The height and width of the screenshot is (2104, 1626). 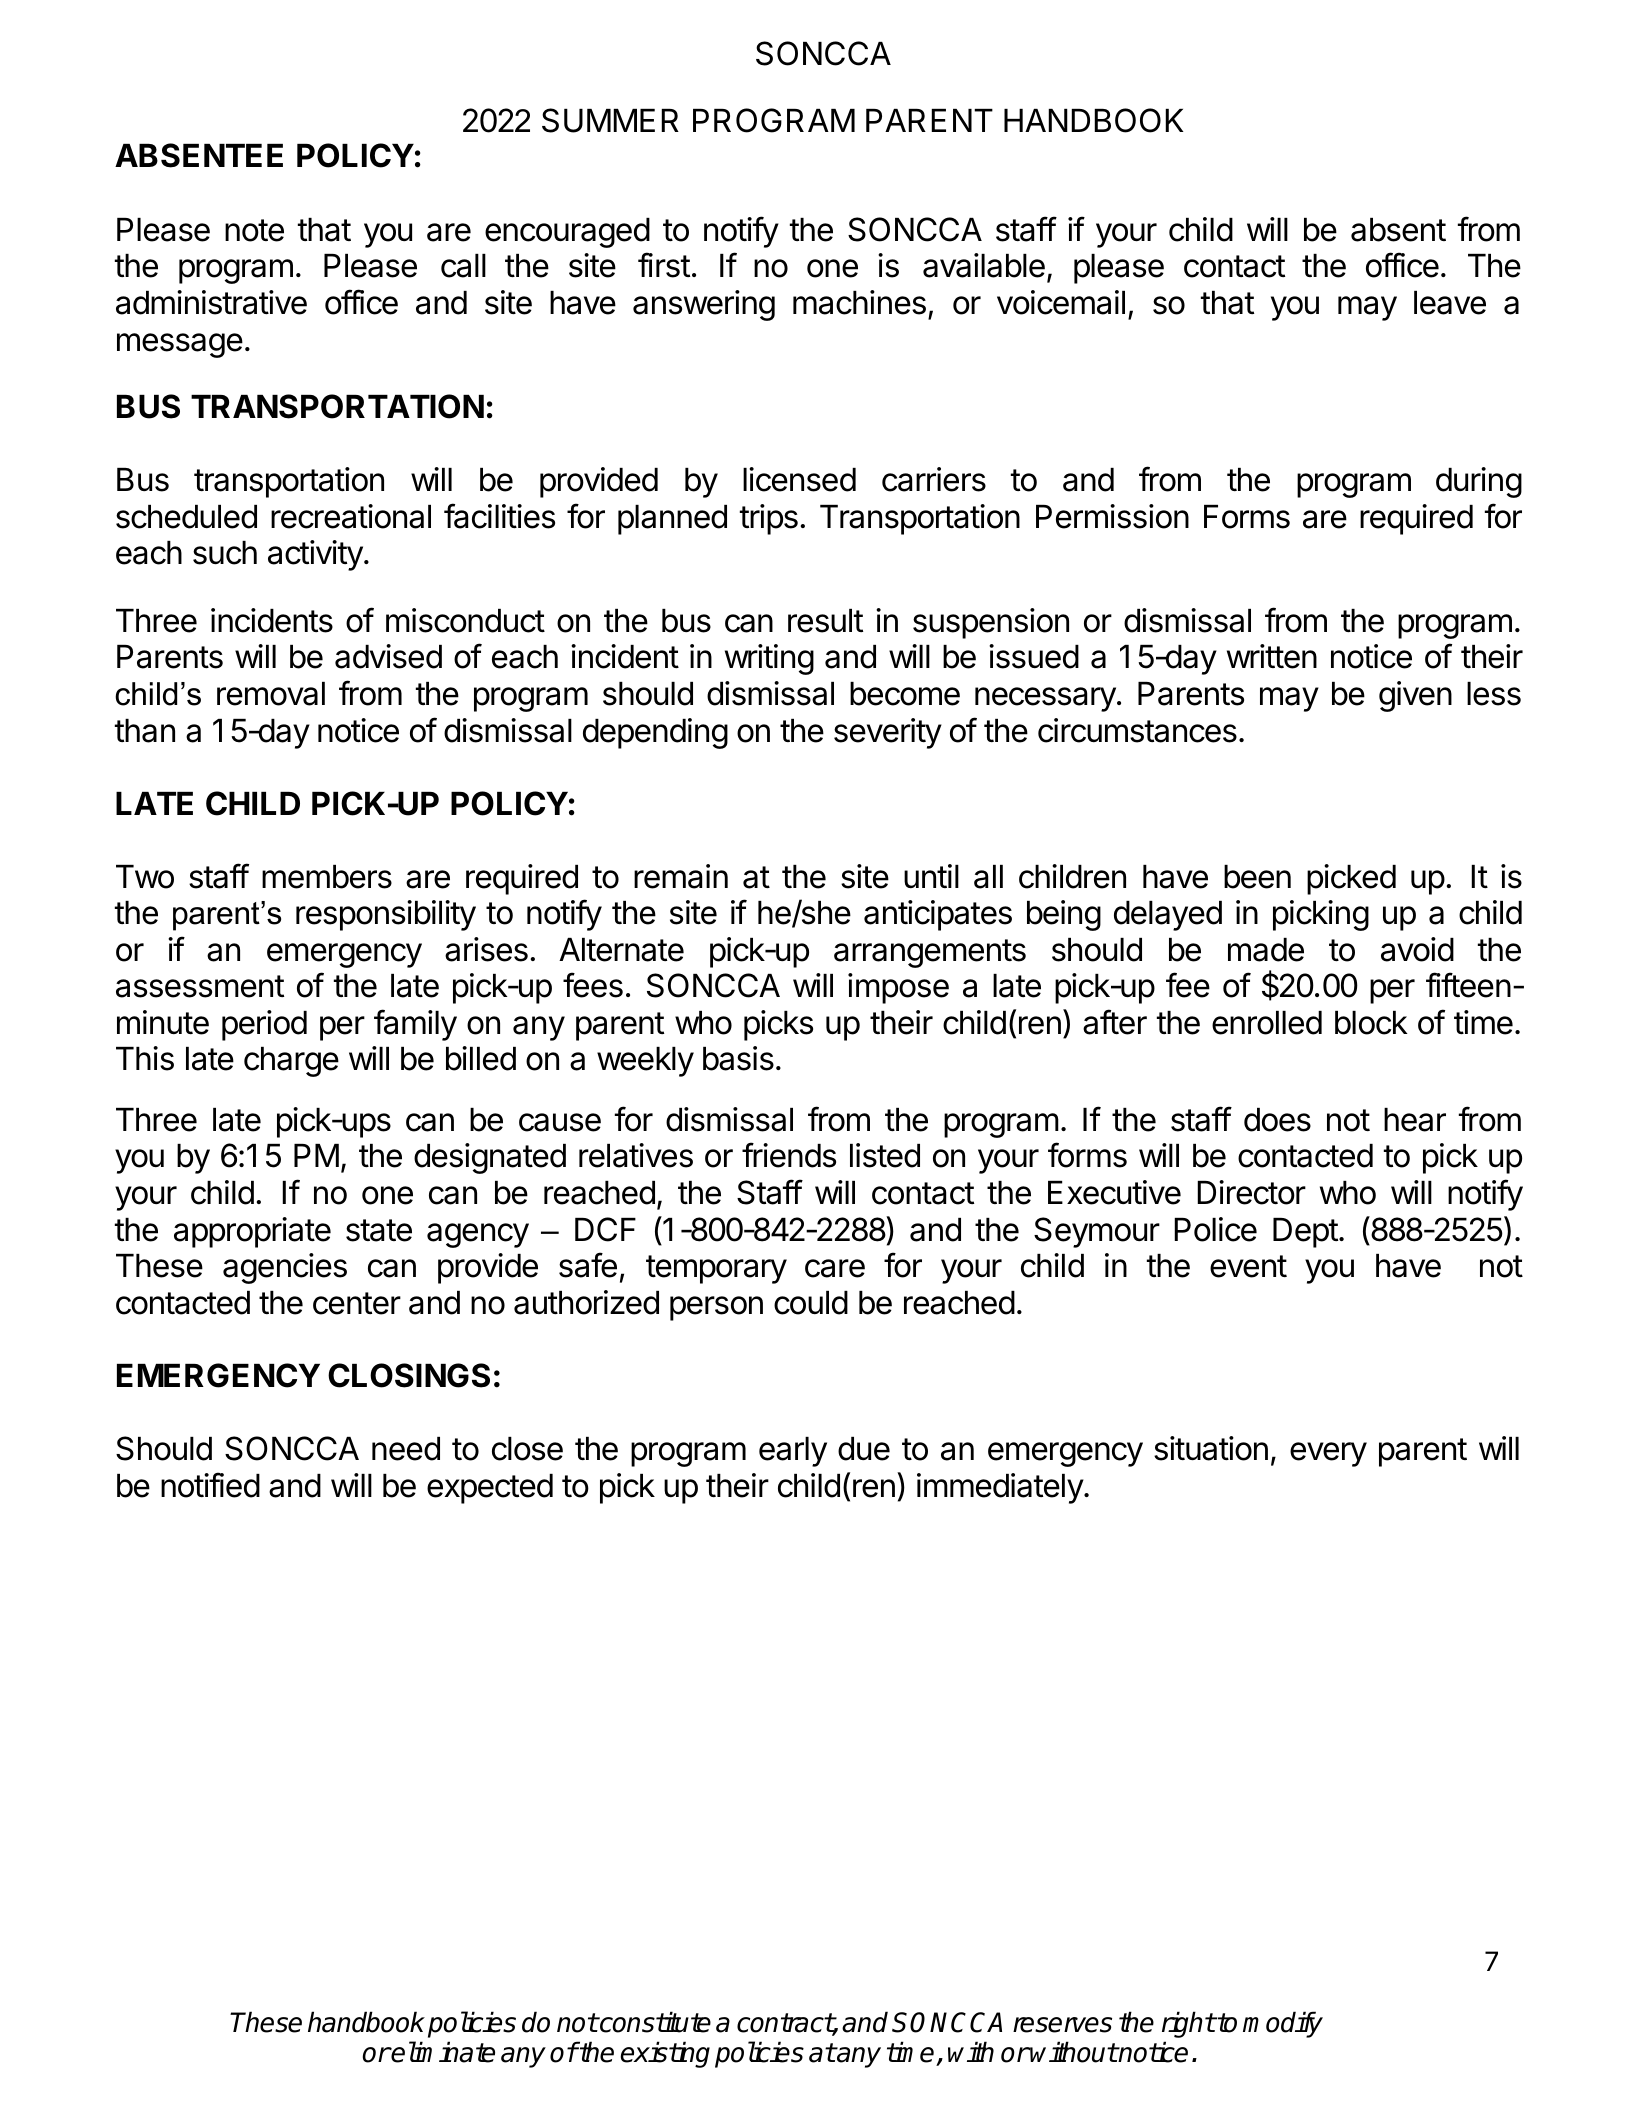 What do you see at coordinates (654, 2022) in the screenshot?
I see `constitute` at bounding box center [654, 2022].
